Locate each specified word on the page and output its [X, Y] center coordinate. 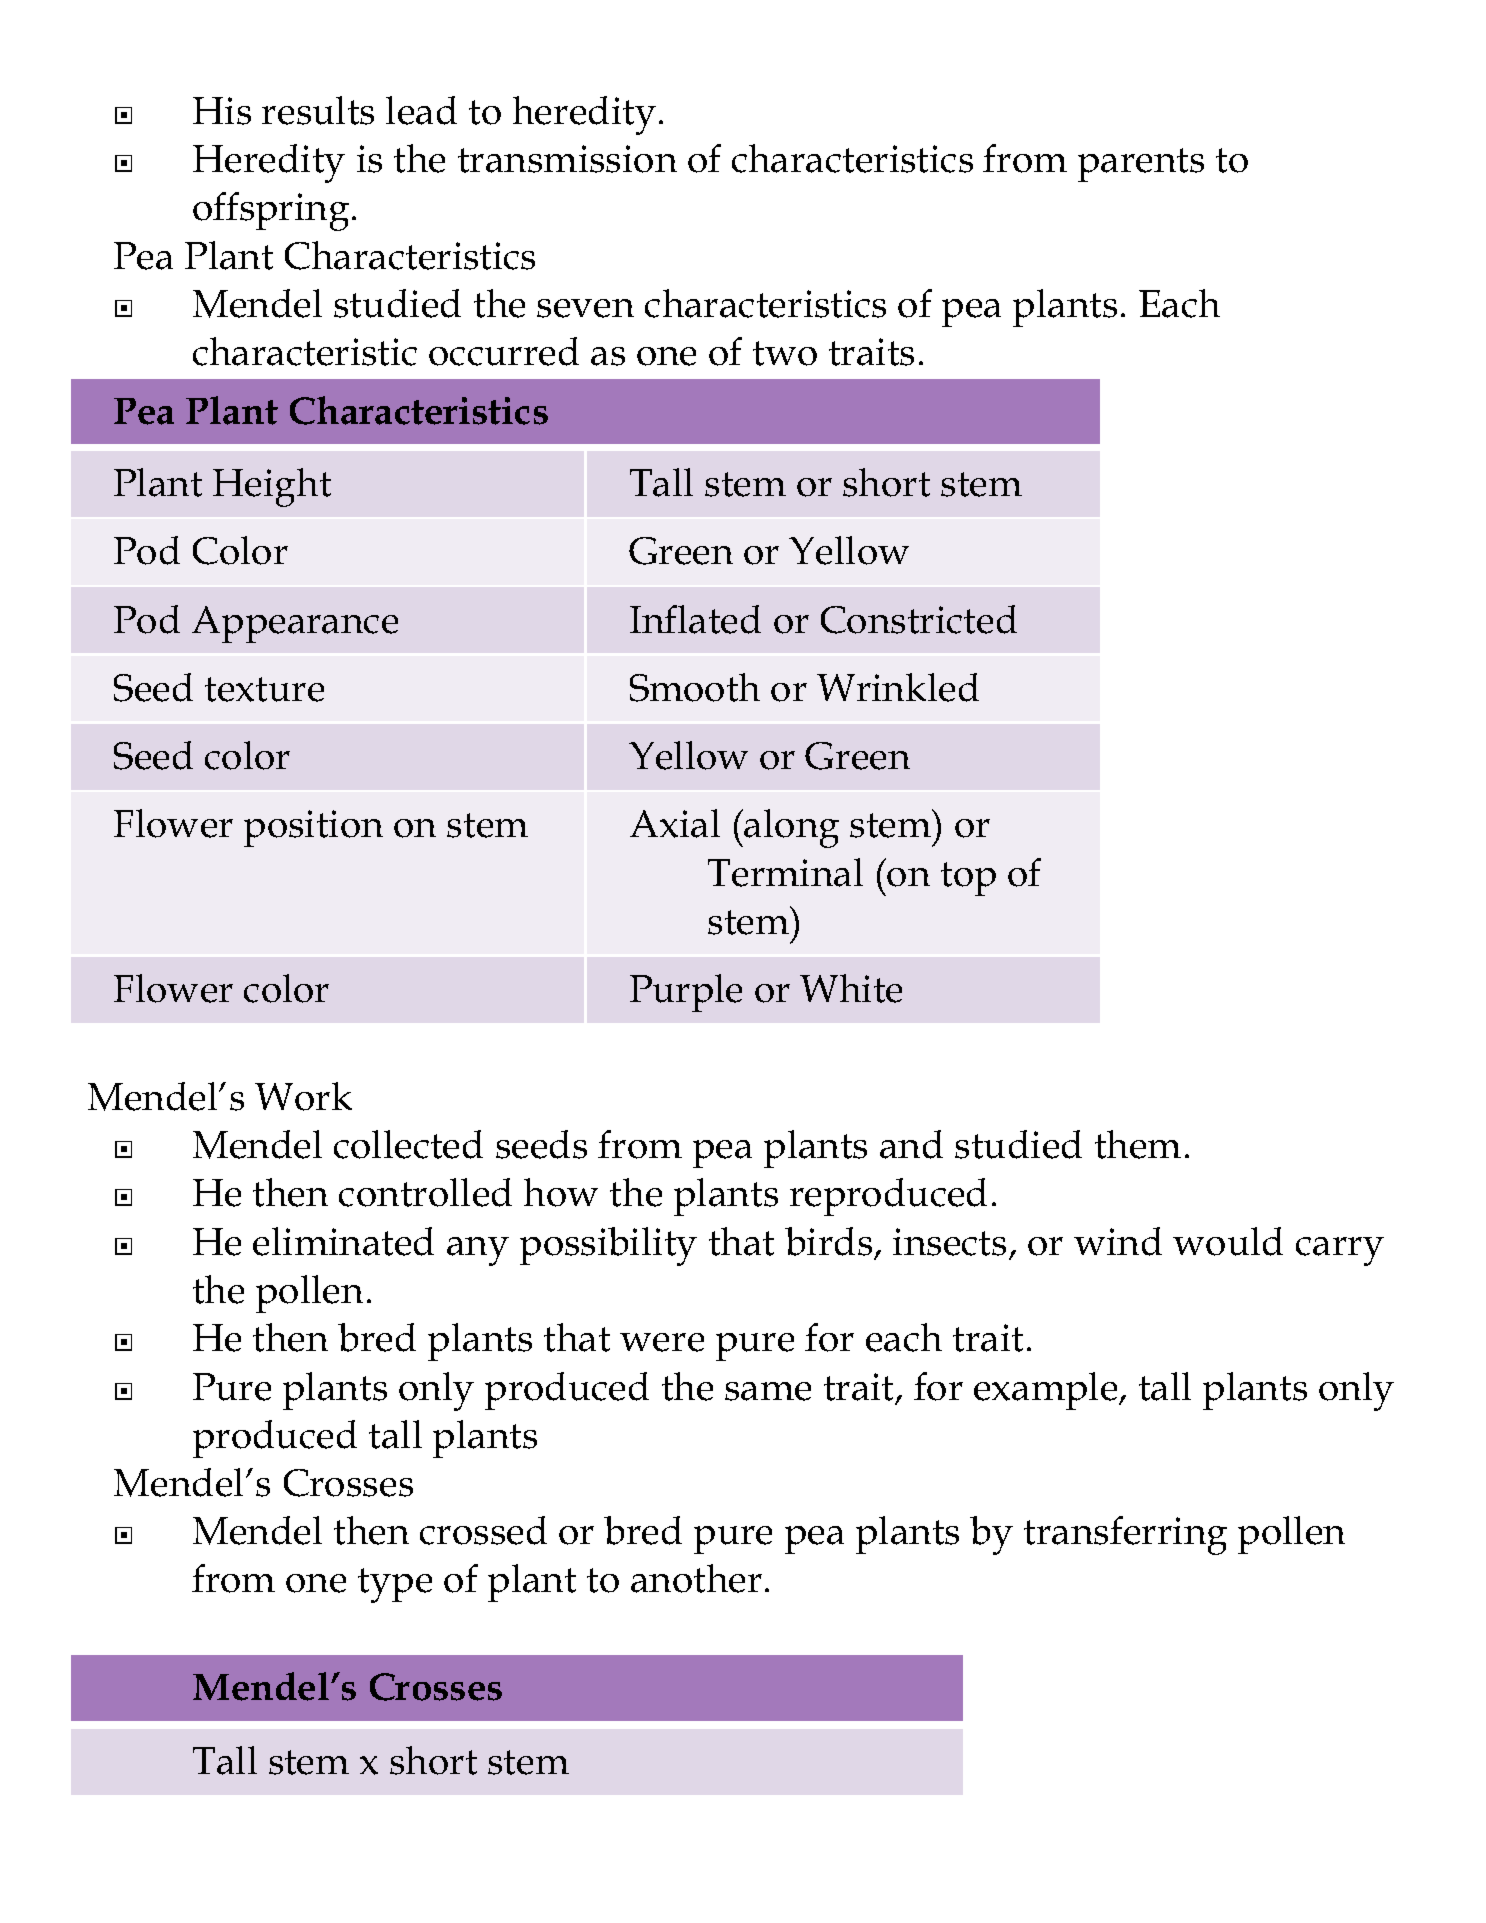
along [791, 828]
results [318, 110]
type [395, 1585]
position [313, 828]
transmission [567, 159]
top [968, 879]
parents [1141, 165]
